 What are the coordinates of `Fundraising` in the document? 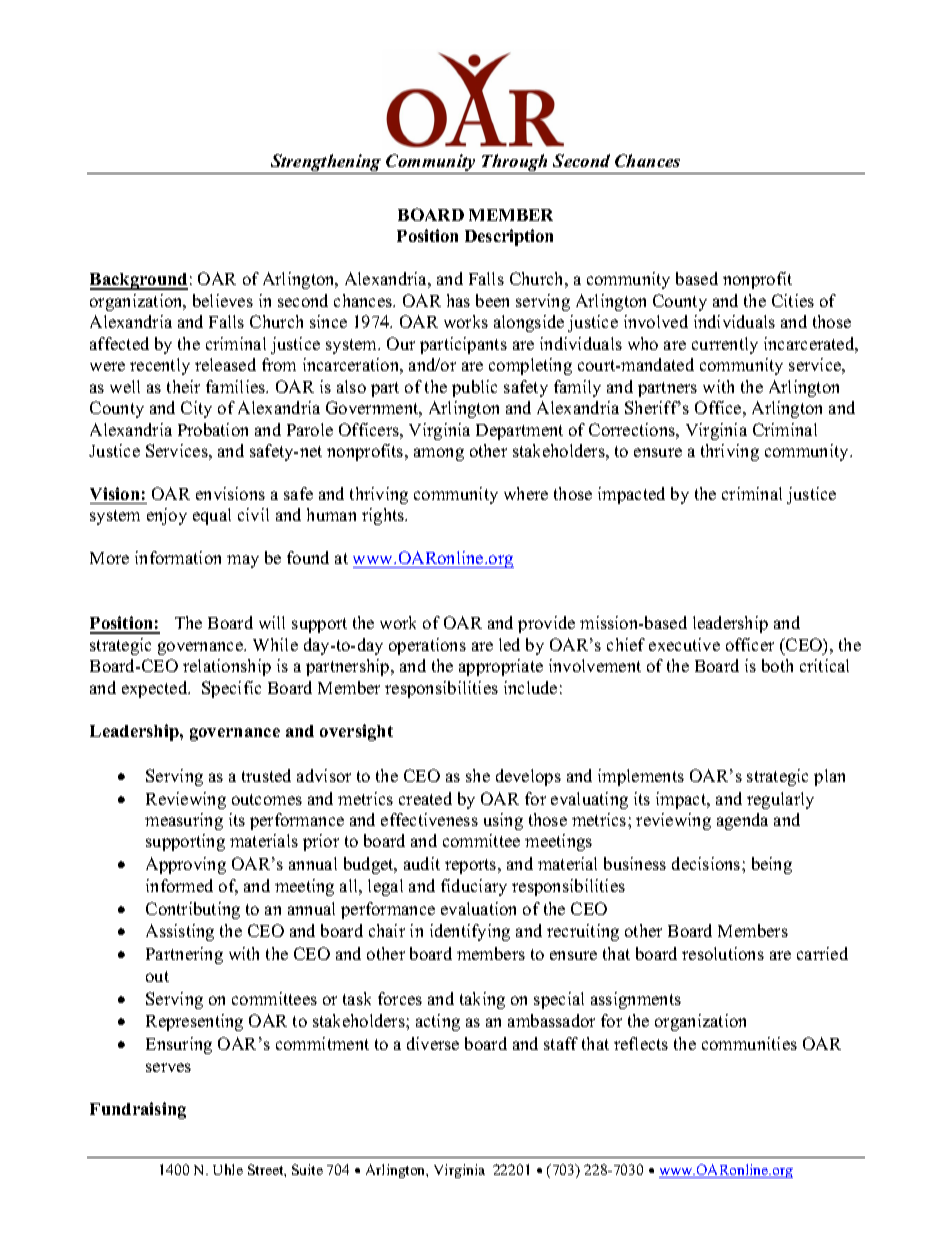 It's located at (138, 1110).
